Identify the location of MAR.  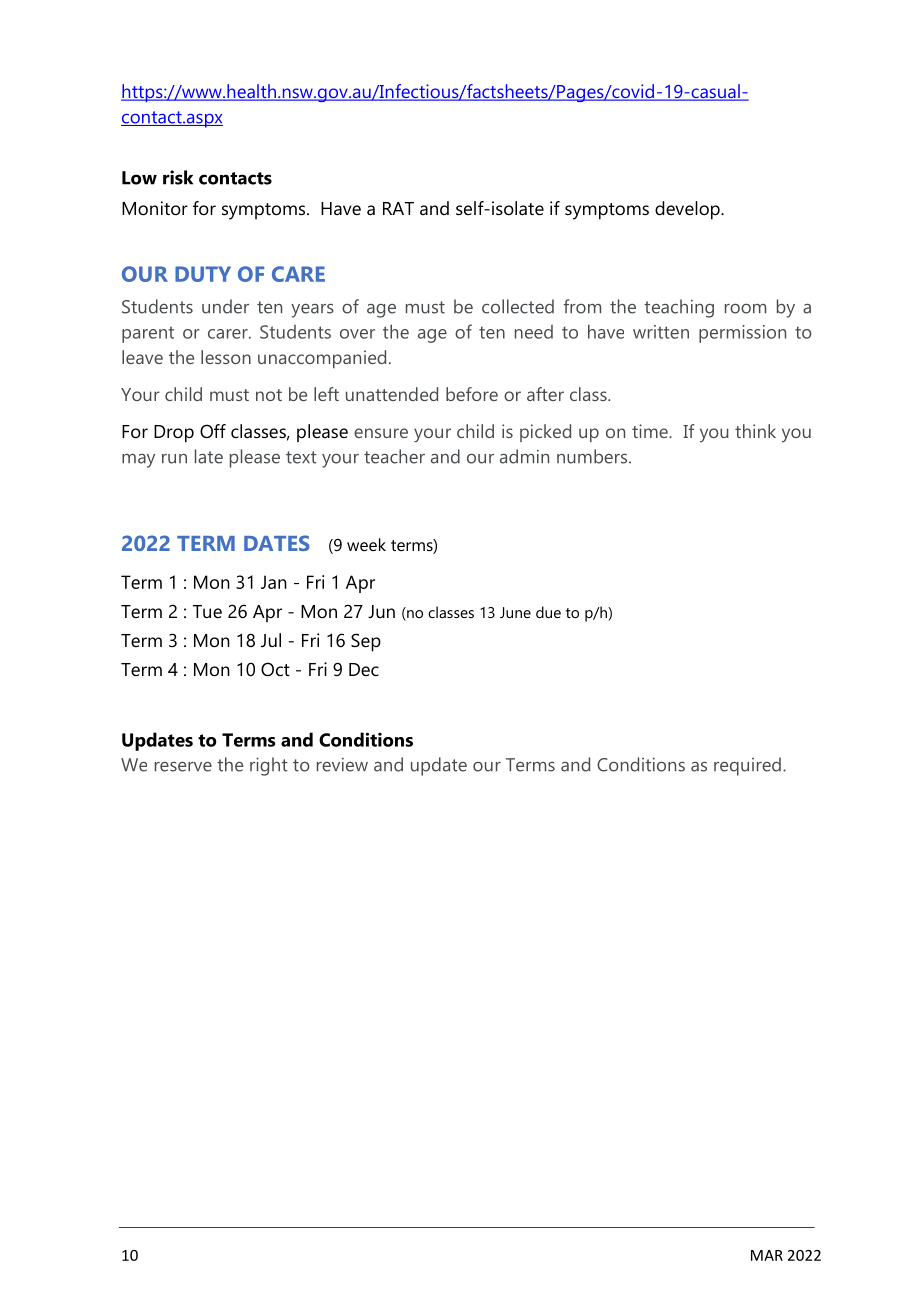
(767, 1255).
